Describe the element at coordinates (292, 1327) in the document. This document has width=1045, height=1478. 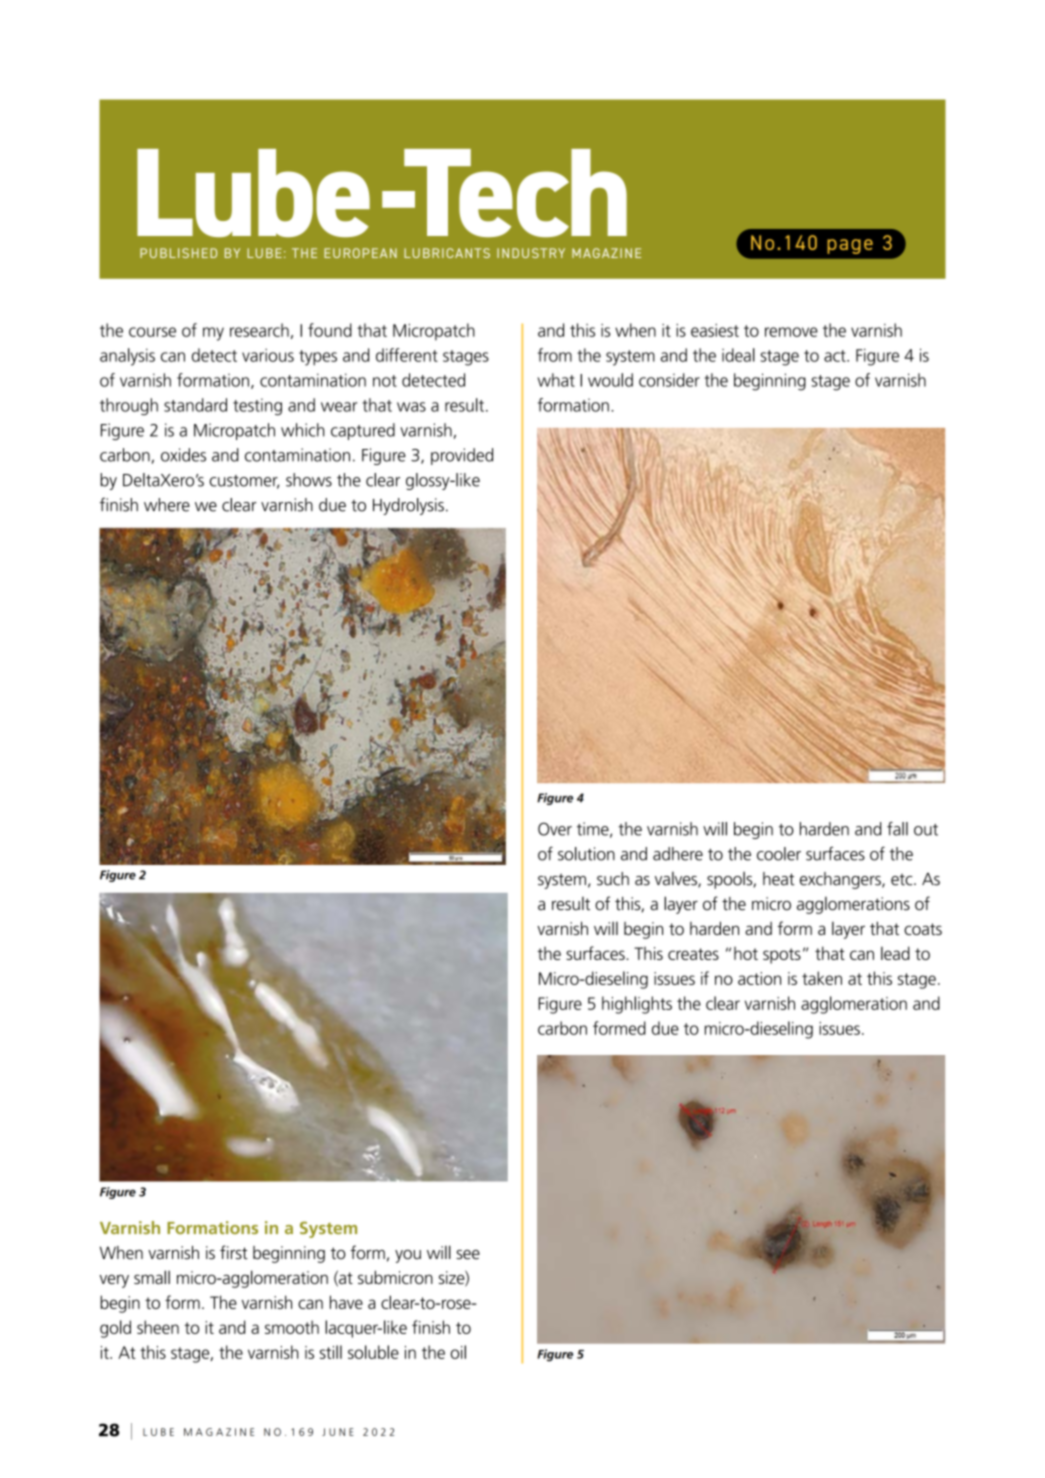
I see `smooth` at that location.
